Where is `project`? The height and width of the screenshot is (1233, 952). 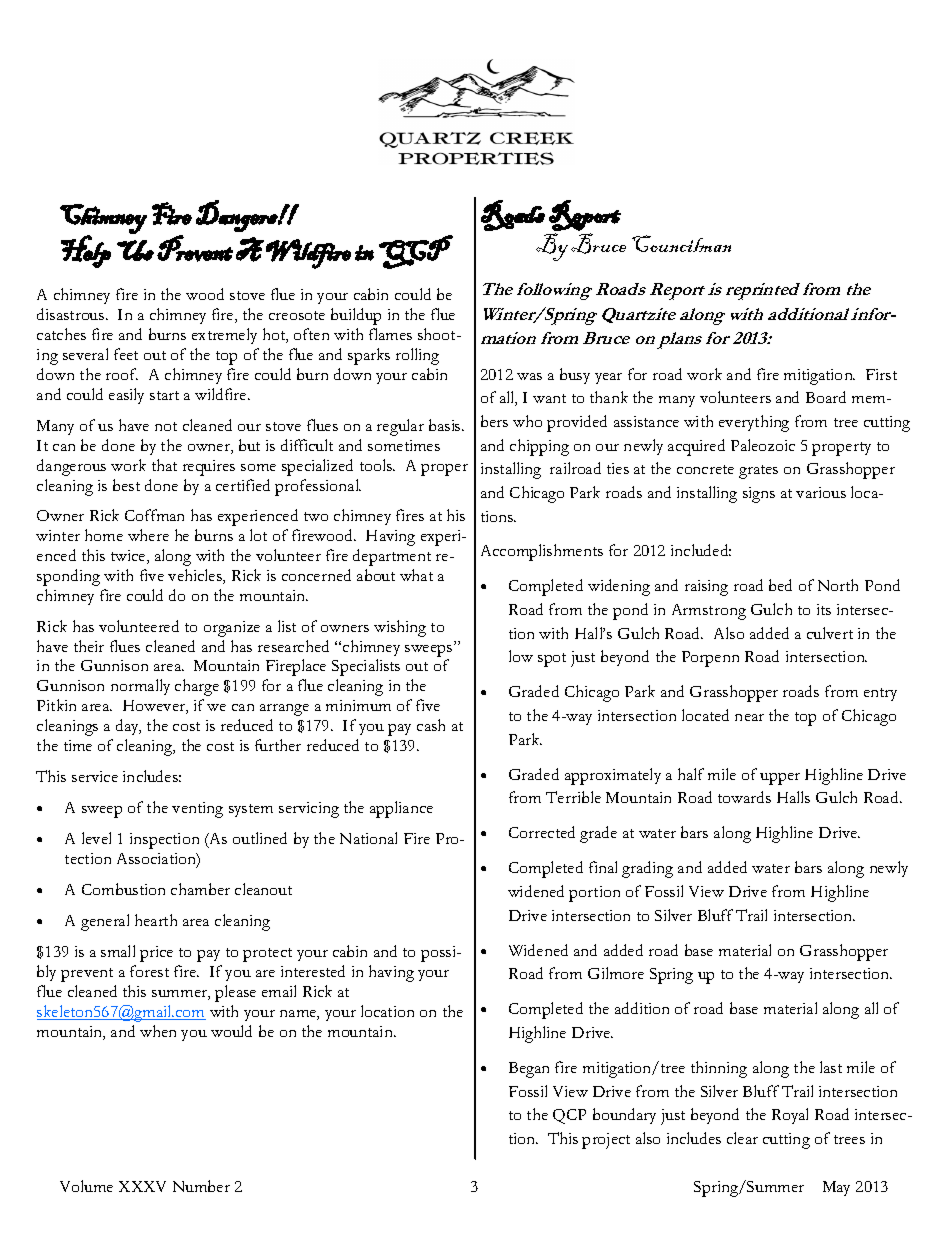
project is located at coordinates (606, 1141).
